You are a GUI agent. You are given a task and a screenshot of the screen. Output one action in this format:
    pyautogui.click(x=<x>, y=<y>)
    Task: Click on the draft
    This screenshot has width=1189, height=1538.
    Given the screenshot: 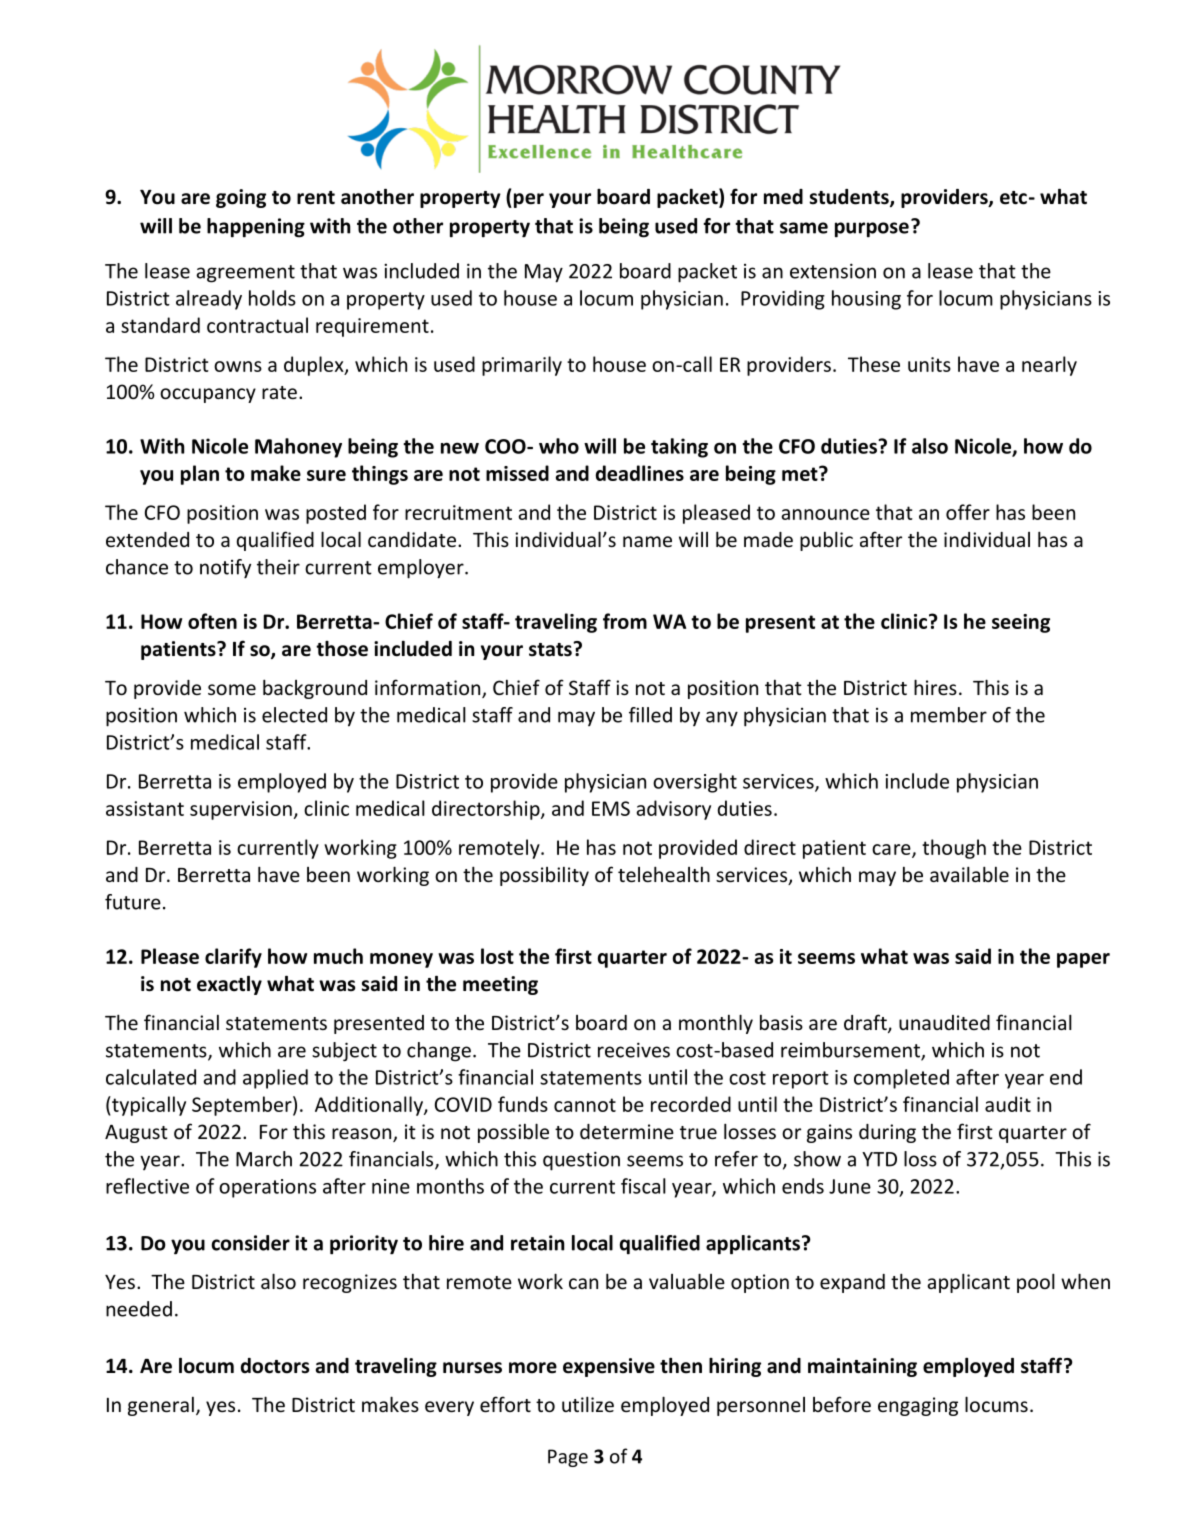 What is the action you would take?
    pyautogui.click(x=866, y=1023)
